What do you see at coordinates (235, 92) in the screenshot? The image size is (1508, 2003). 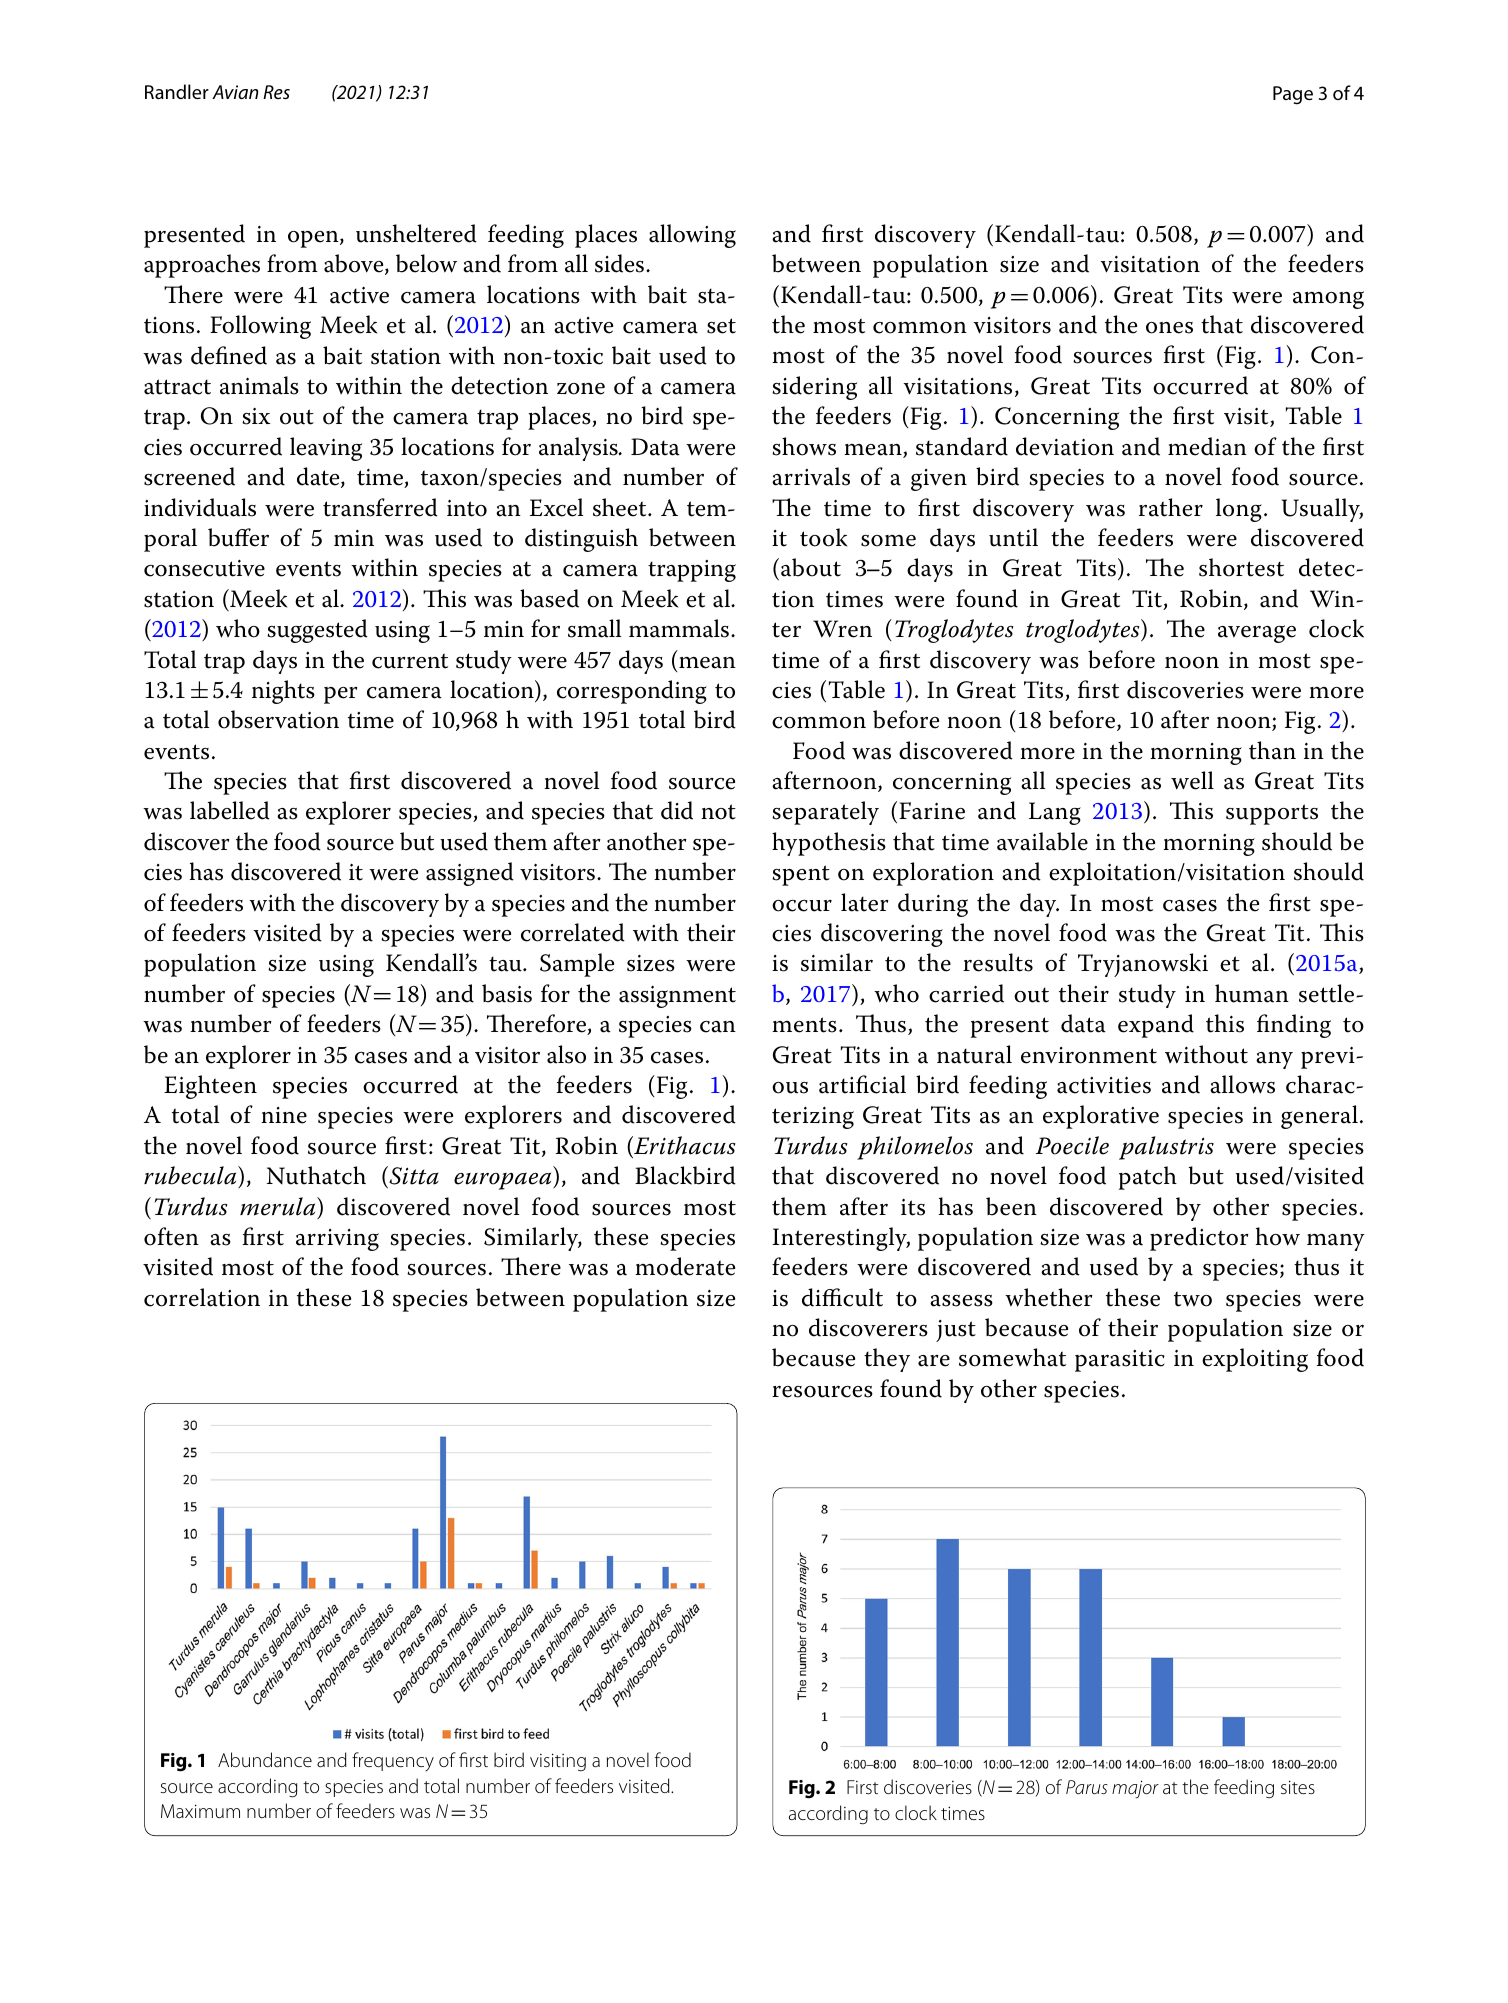 I see `Avian` at bounding box center [235, 92].
